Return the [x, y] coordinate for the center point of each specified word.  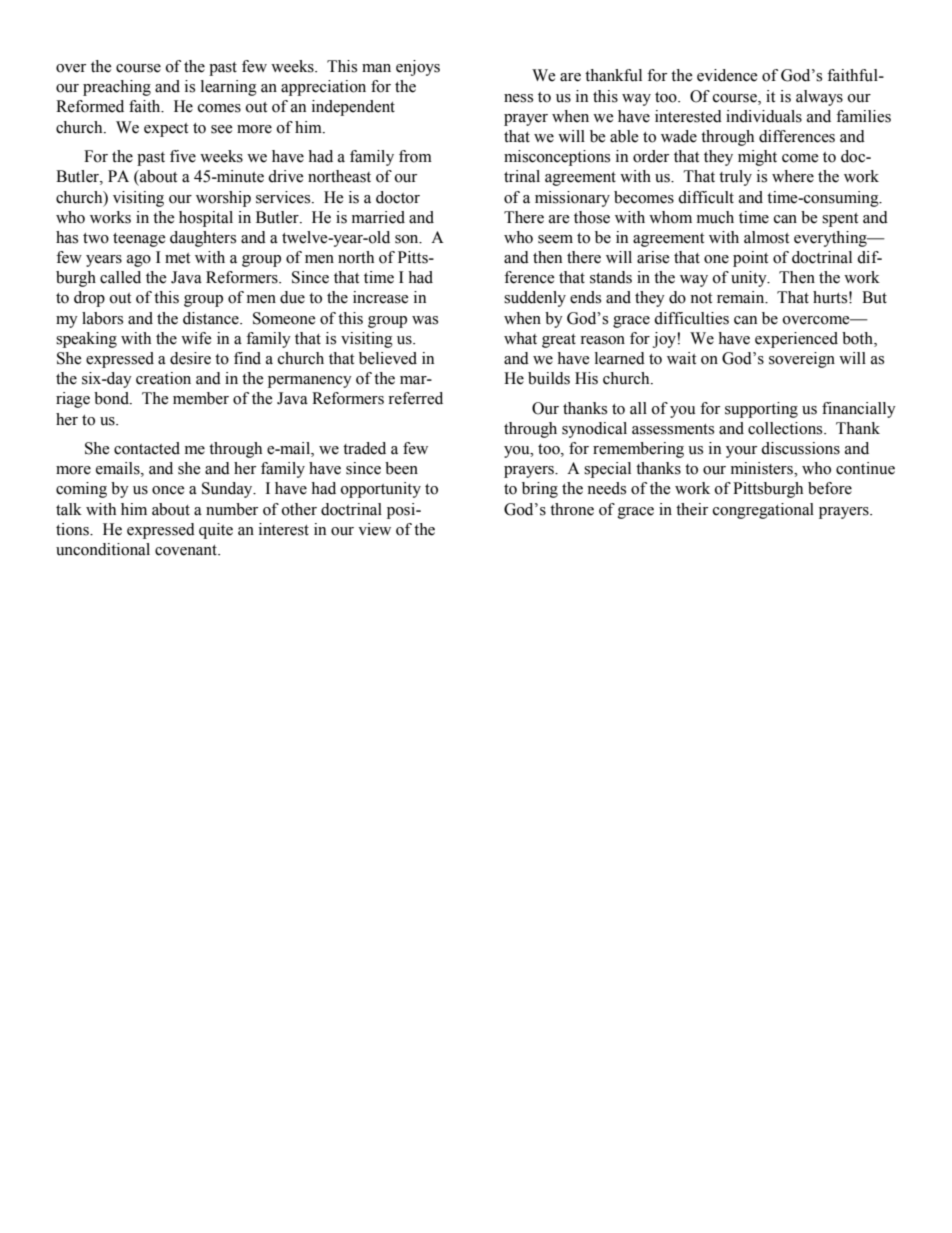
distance [212, 318]
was [425, 320]
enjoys [418, 68]
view [374, 529]
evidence [727, 75]
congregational [763, 511]
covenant [187, 550]
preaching [117, 88]
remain [742, 297]
